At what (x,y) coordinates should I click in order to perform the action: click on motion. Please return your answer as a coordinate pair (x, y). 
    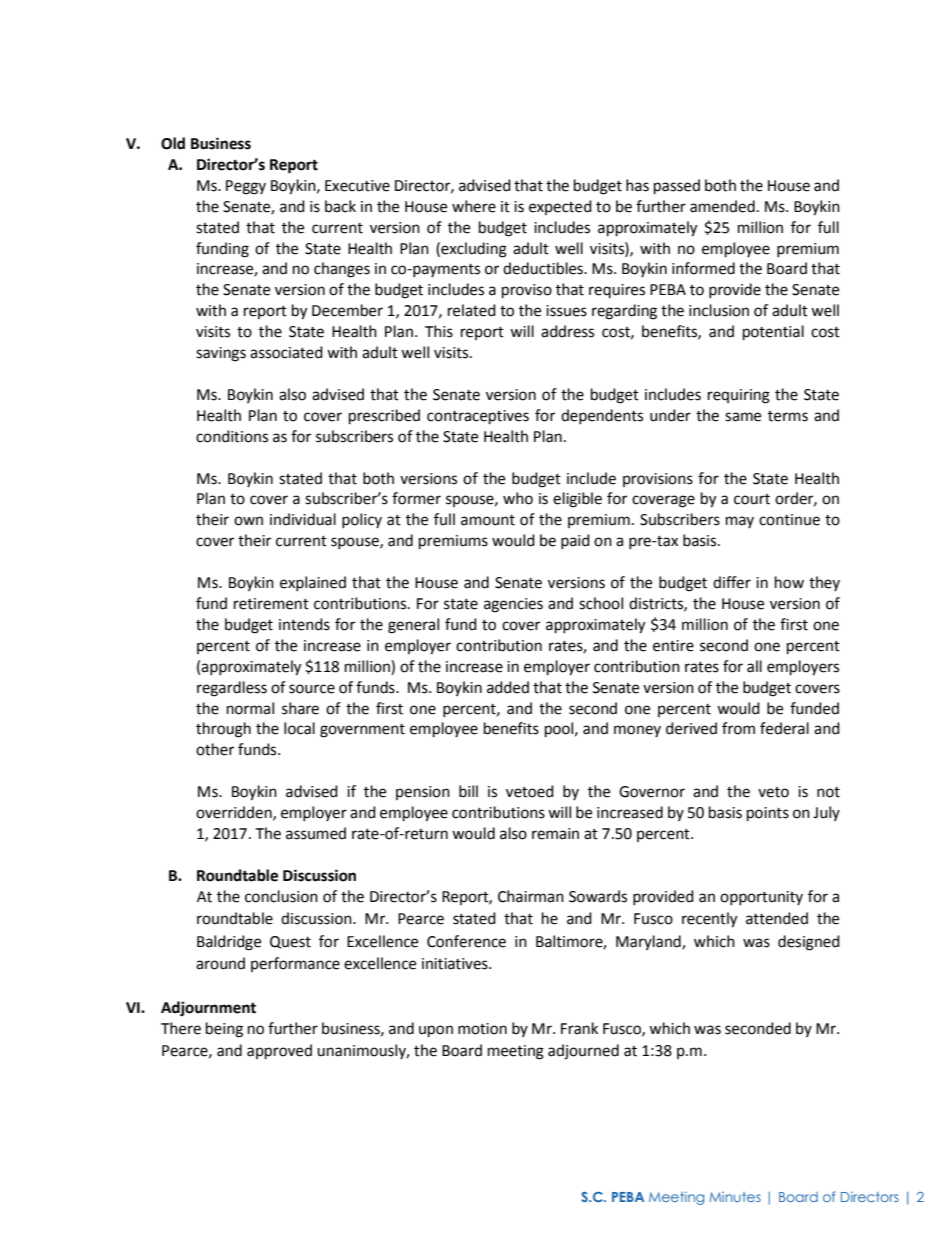
    Looking at the image, I should click on (482, 1029).
